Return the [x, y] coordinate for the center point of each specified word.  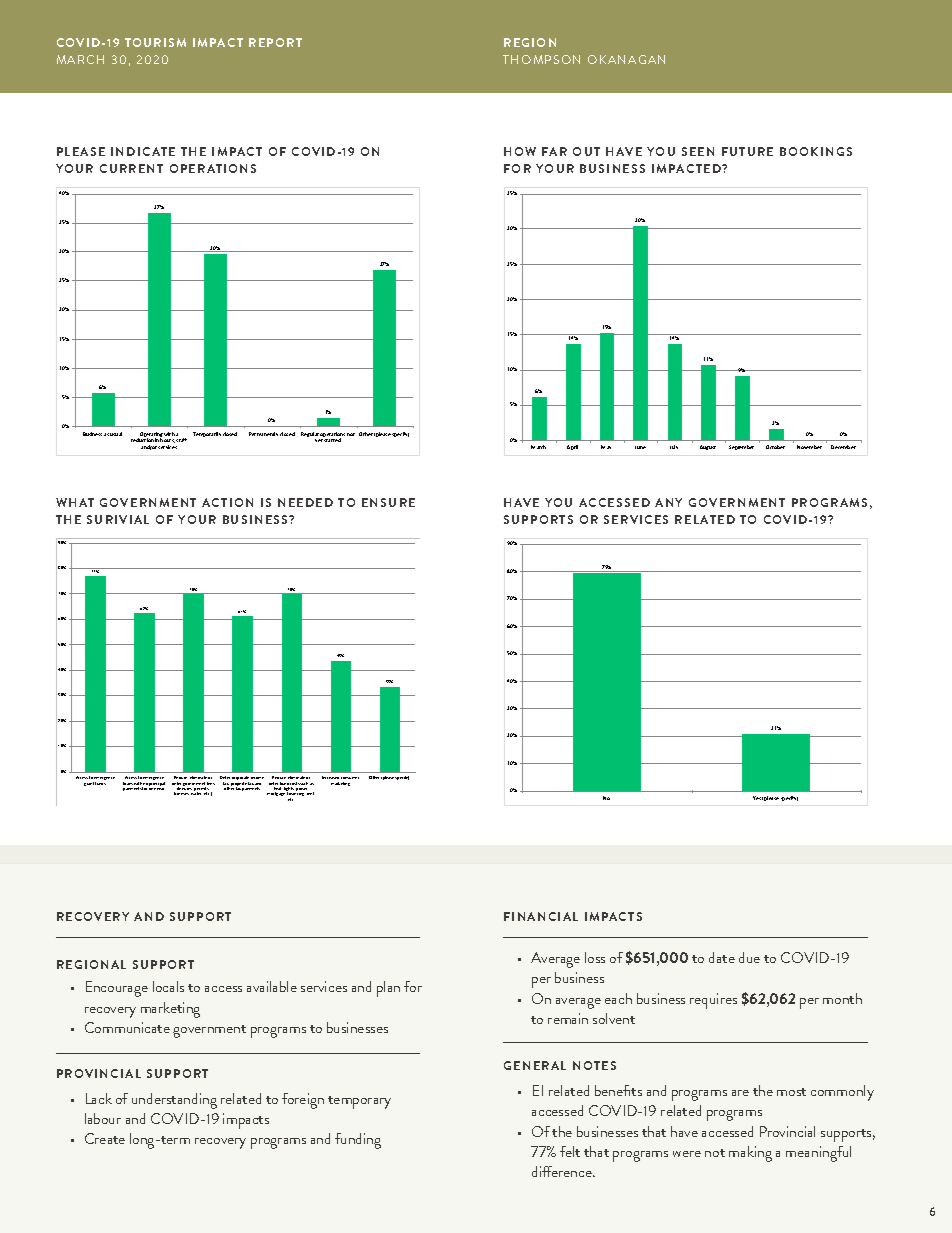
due [749, 957]
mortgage [276, 794]
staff [181, 440]
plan [388, 989]
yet [320, 440]
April [572, 447]
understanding [174, 1101]
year [160, 789]
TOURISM [155, 42]
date [722, 957]
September [741, 447]
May [606, 447]
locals [168, 986]
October [775, 447]
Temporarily [207, 434]
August [708, 447]
